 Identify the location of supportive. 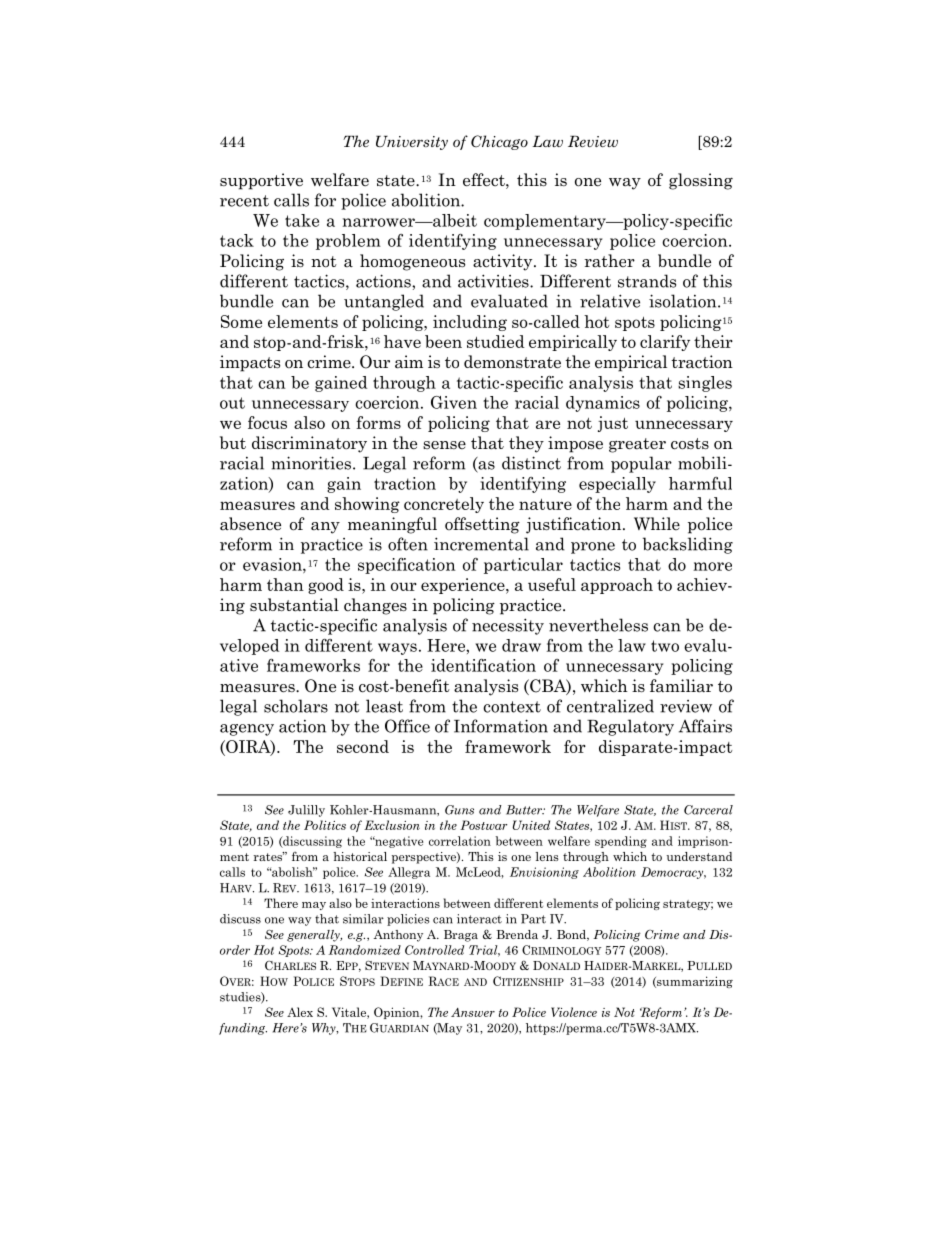
(261, 181).
